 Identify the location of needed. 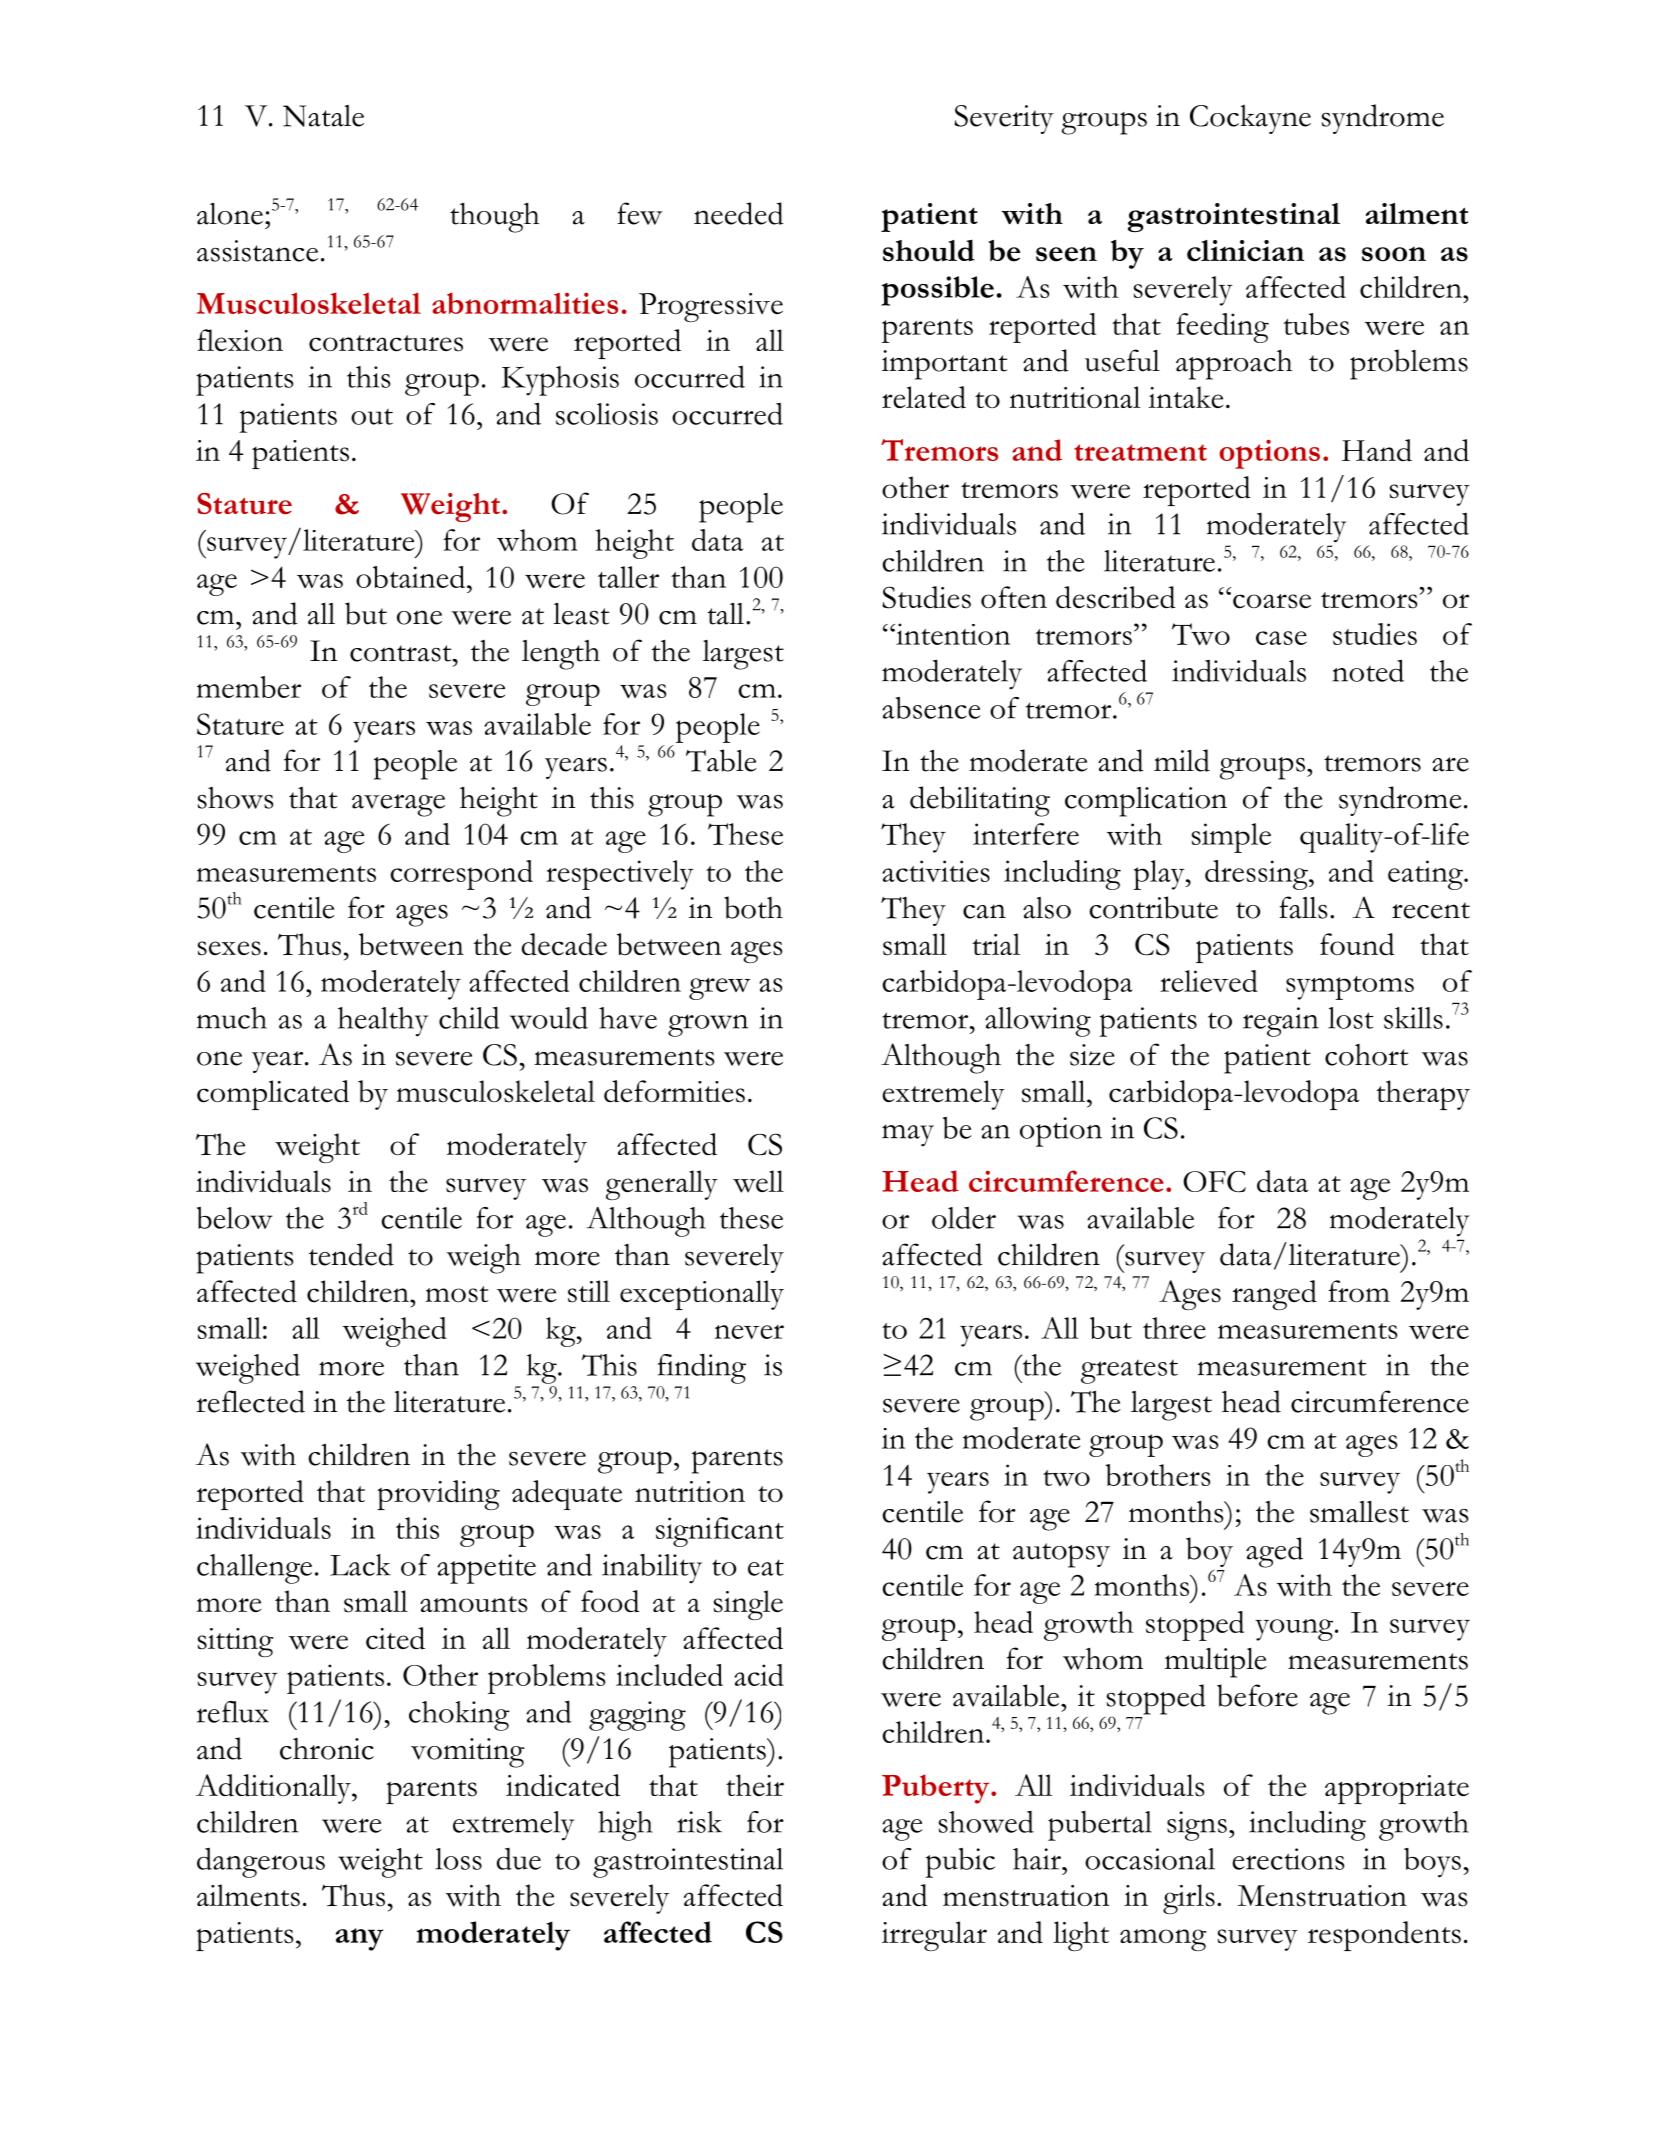
(739, 213).
